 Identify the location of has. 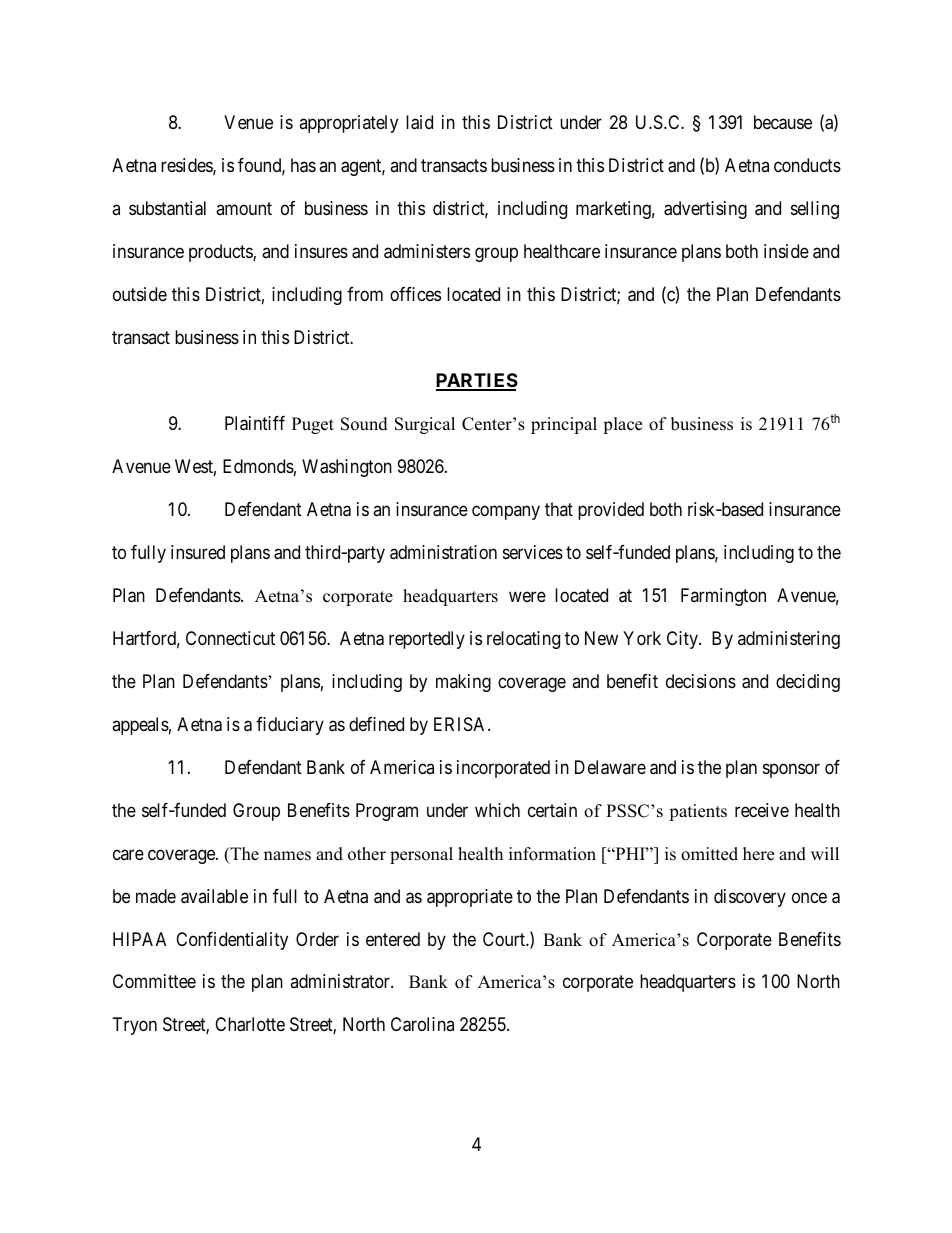
(303, 165).
